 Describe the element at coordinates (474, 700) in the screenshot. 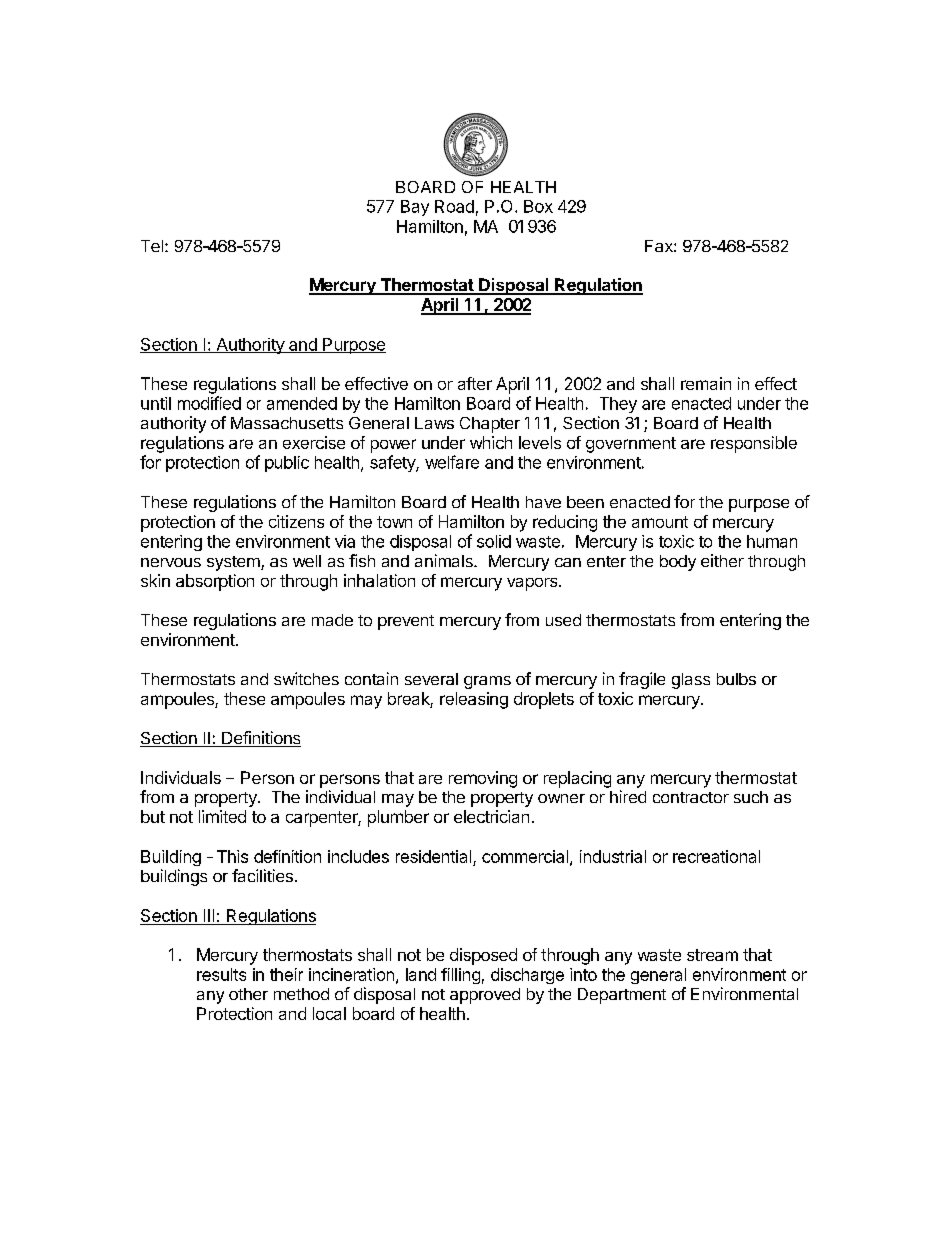

I see `releasing` at that location.
